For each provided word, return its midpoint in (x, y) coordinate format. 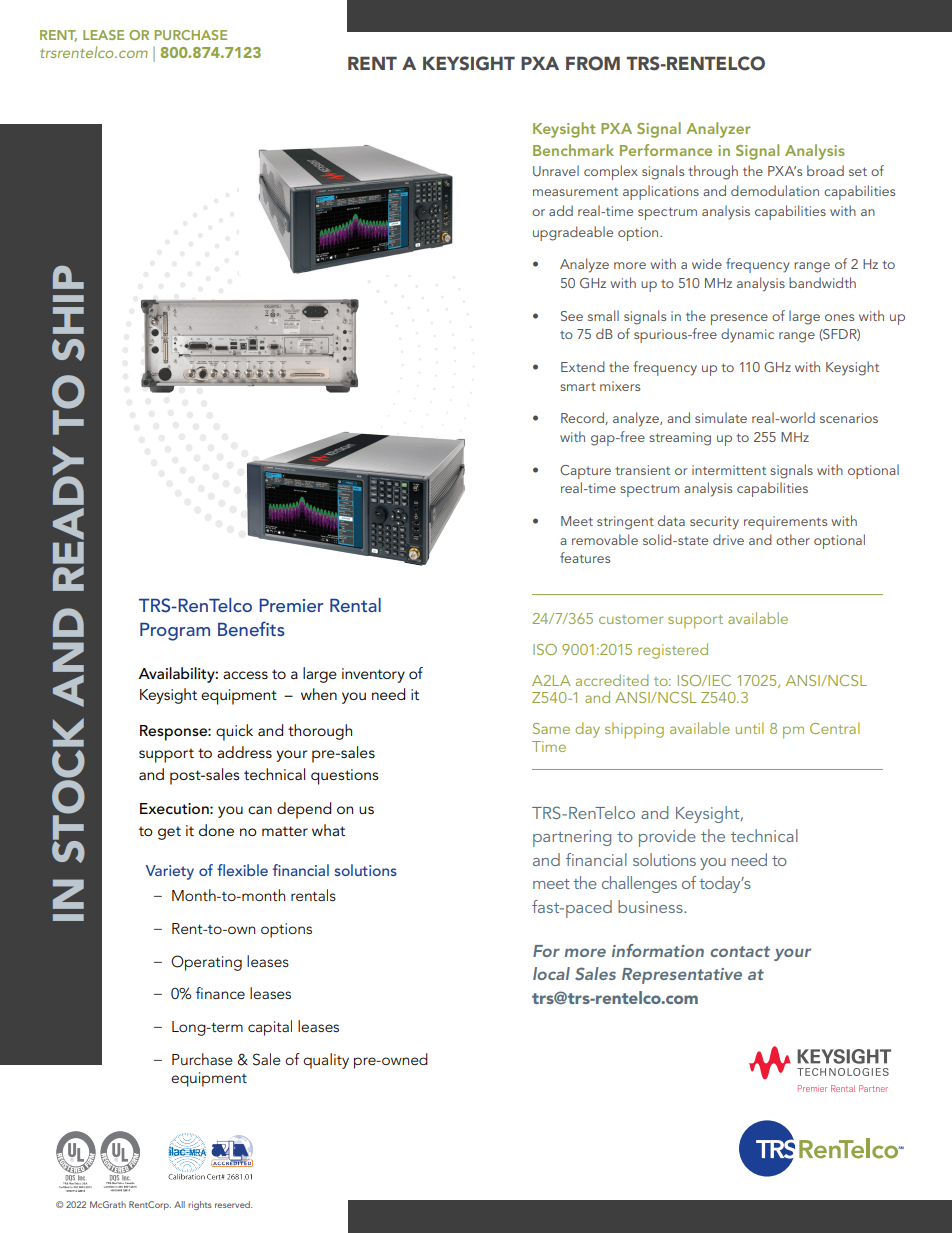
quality (326, 1061)
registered (673, 651)
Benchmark (573, 150)
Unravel (556, 170)
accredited (612, 680)
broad (825, 170)
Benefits (251, 628)
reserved (233, 1204)
